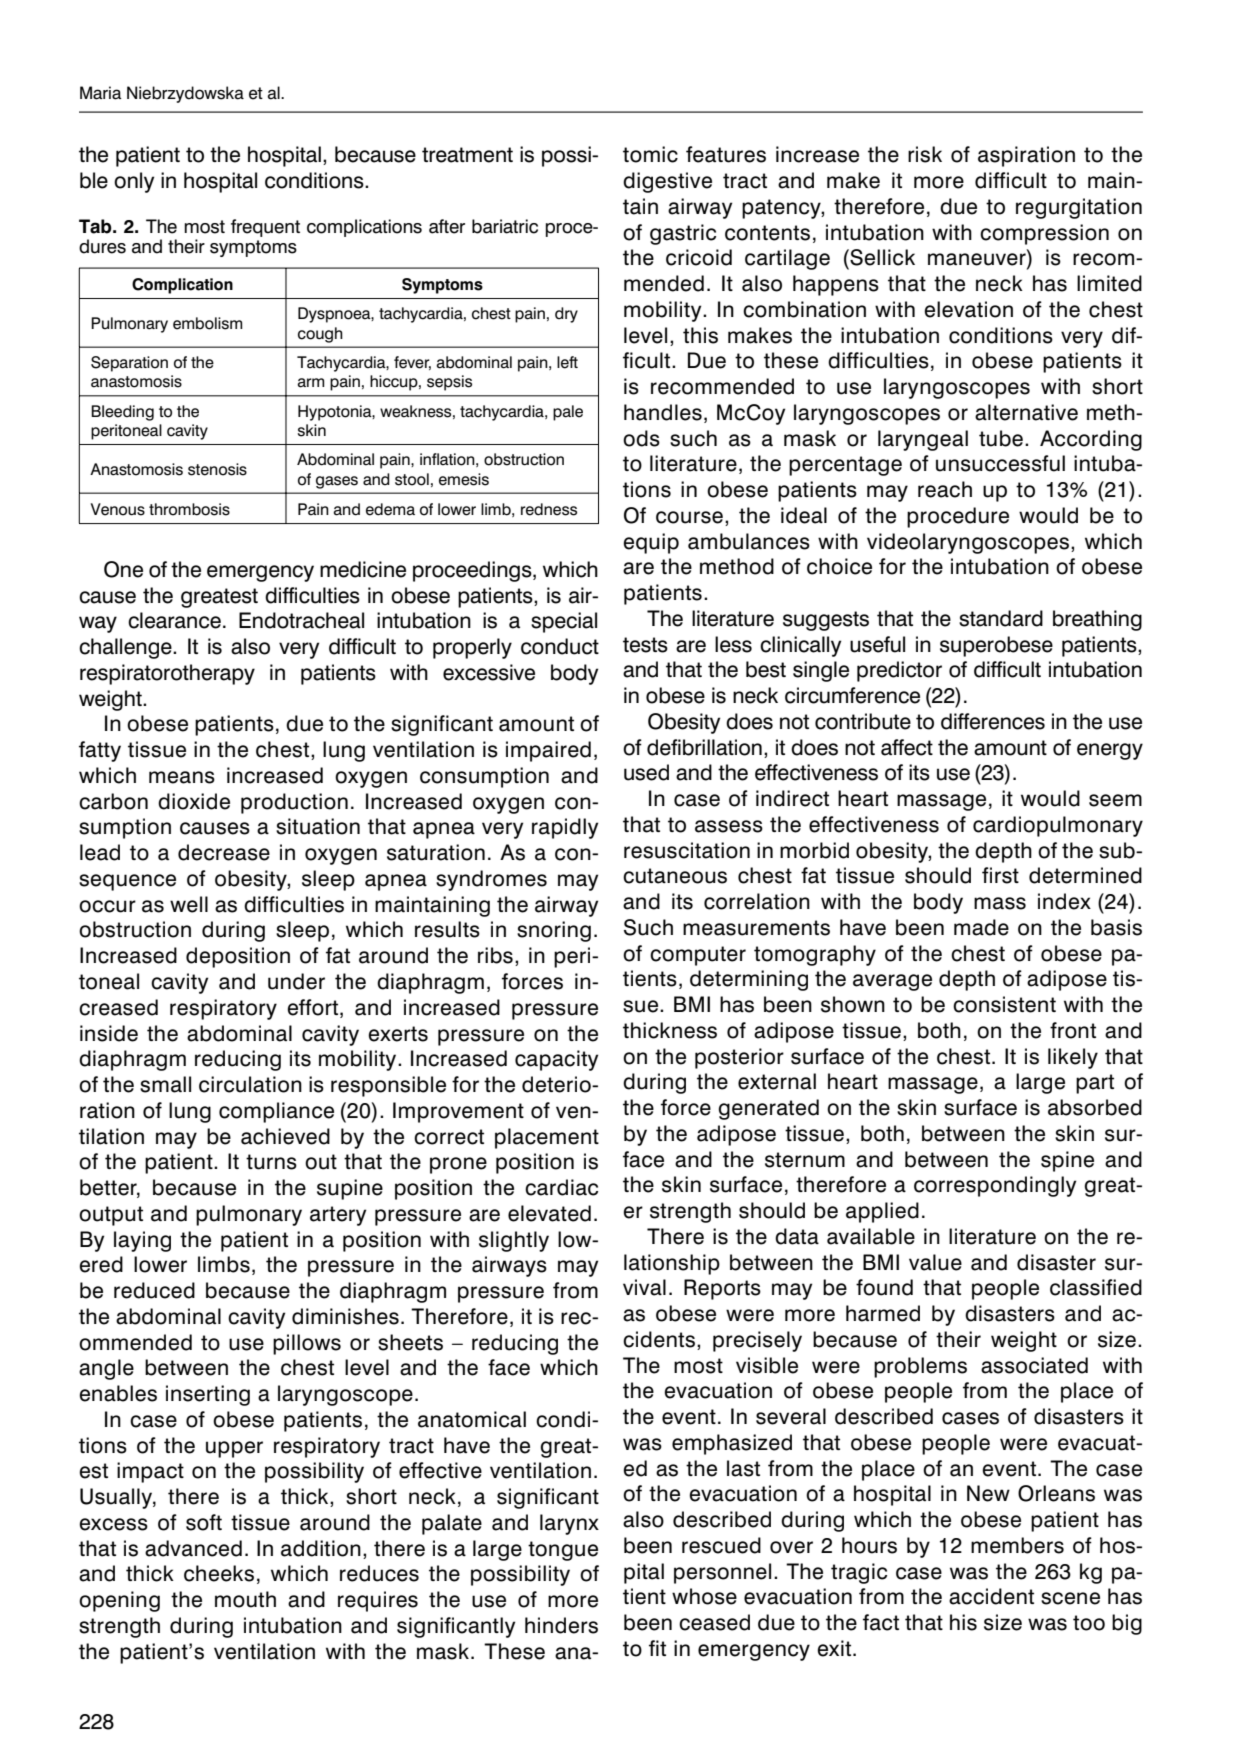 Image resolution: width=1246 pixels, height=1764 pixels. What do you see at coordinates (1001, 618) in the document?
I see `standard` at bounding box center [1001, 618].
